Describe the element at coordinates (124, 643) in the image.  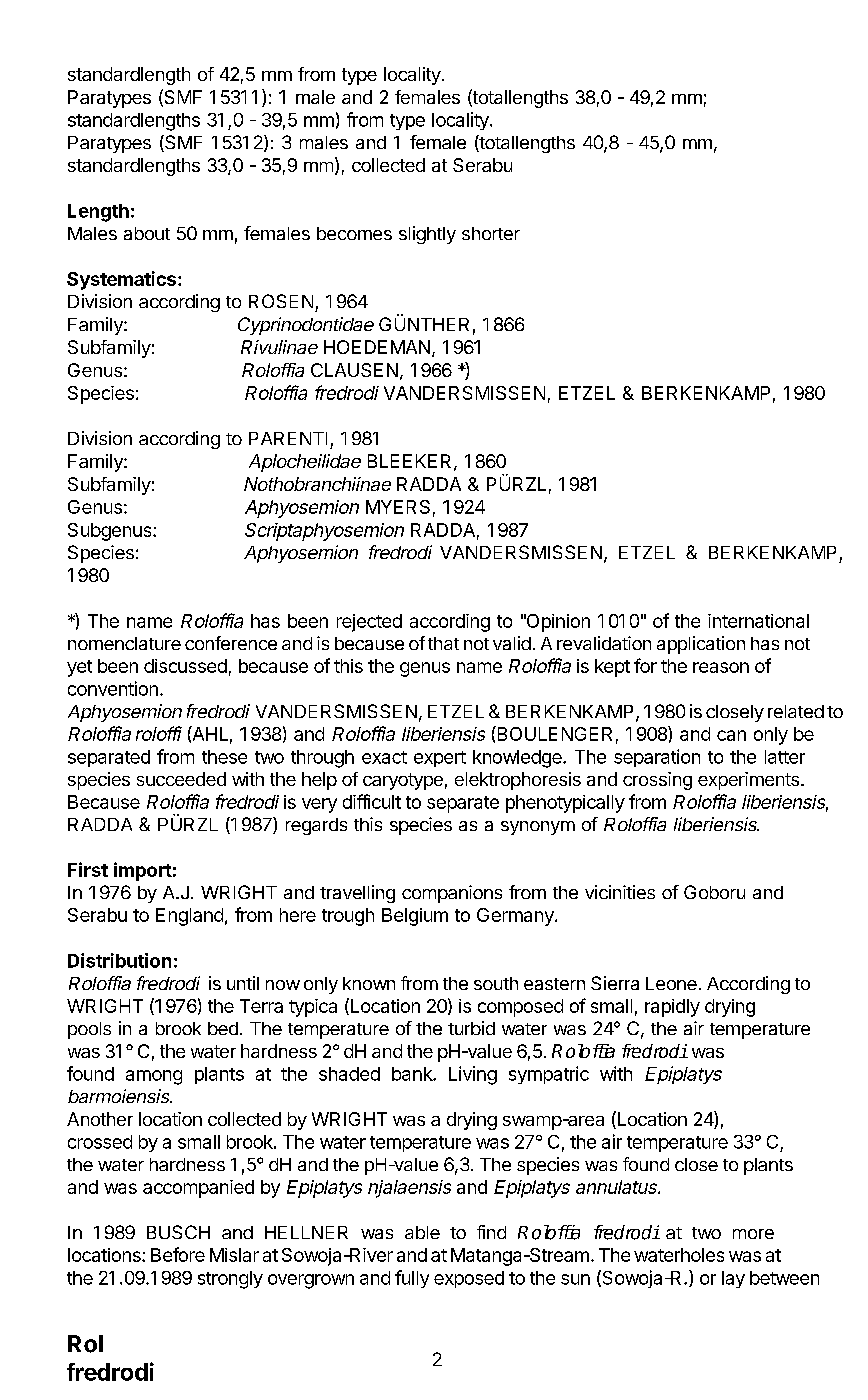
I see `nomenclature` at that location.
